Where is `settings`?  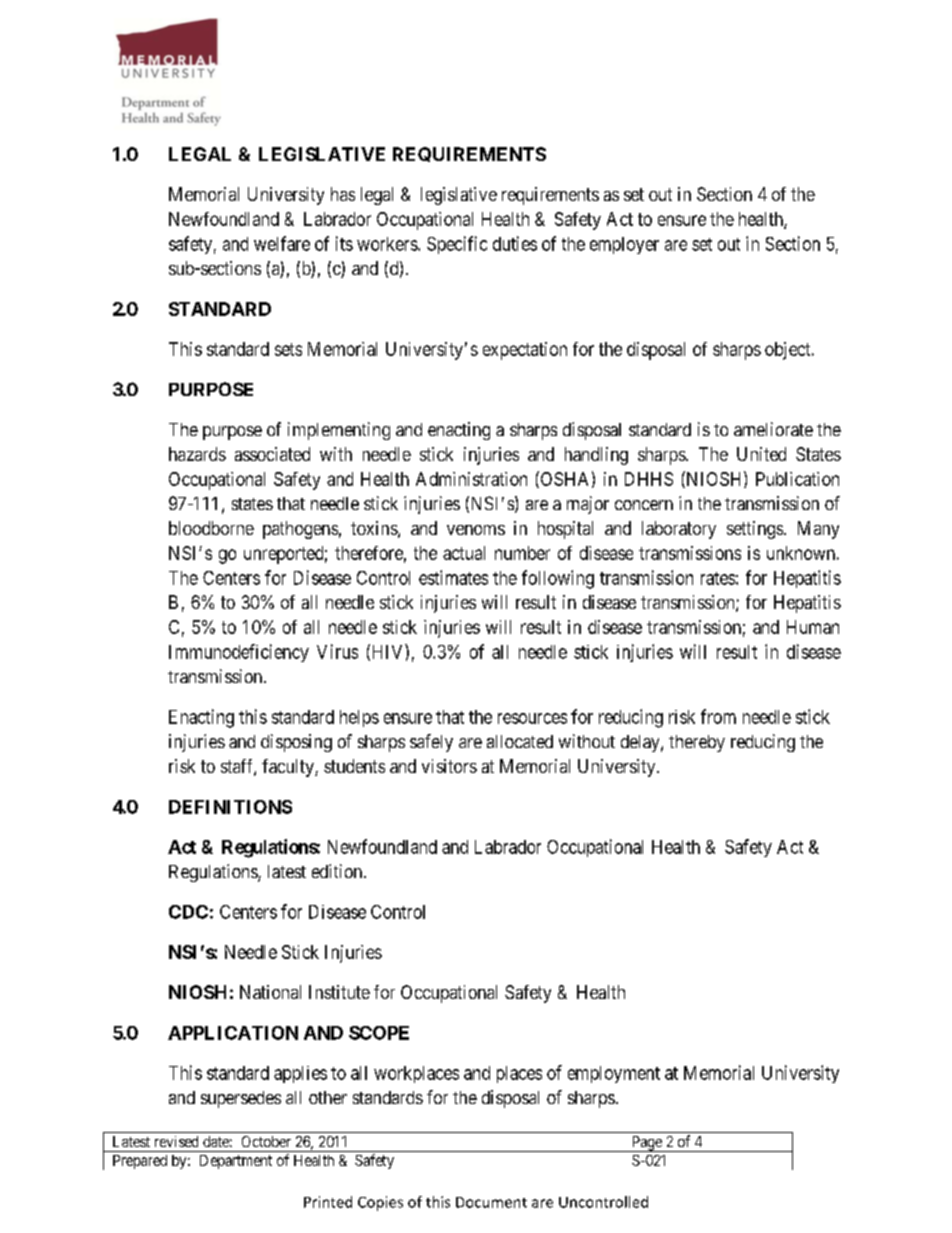
settings is located at coordinates (756, 530).
